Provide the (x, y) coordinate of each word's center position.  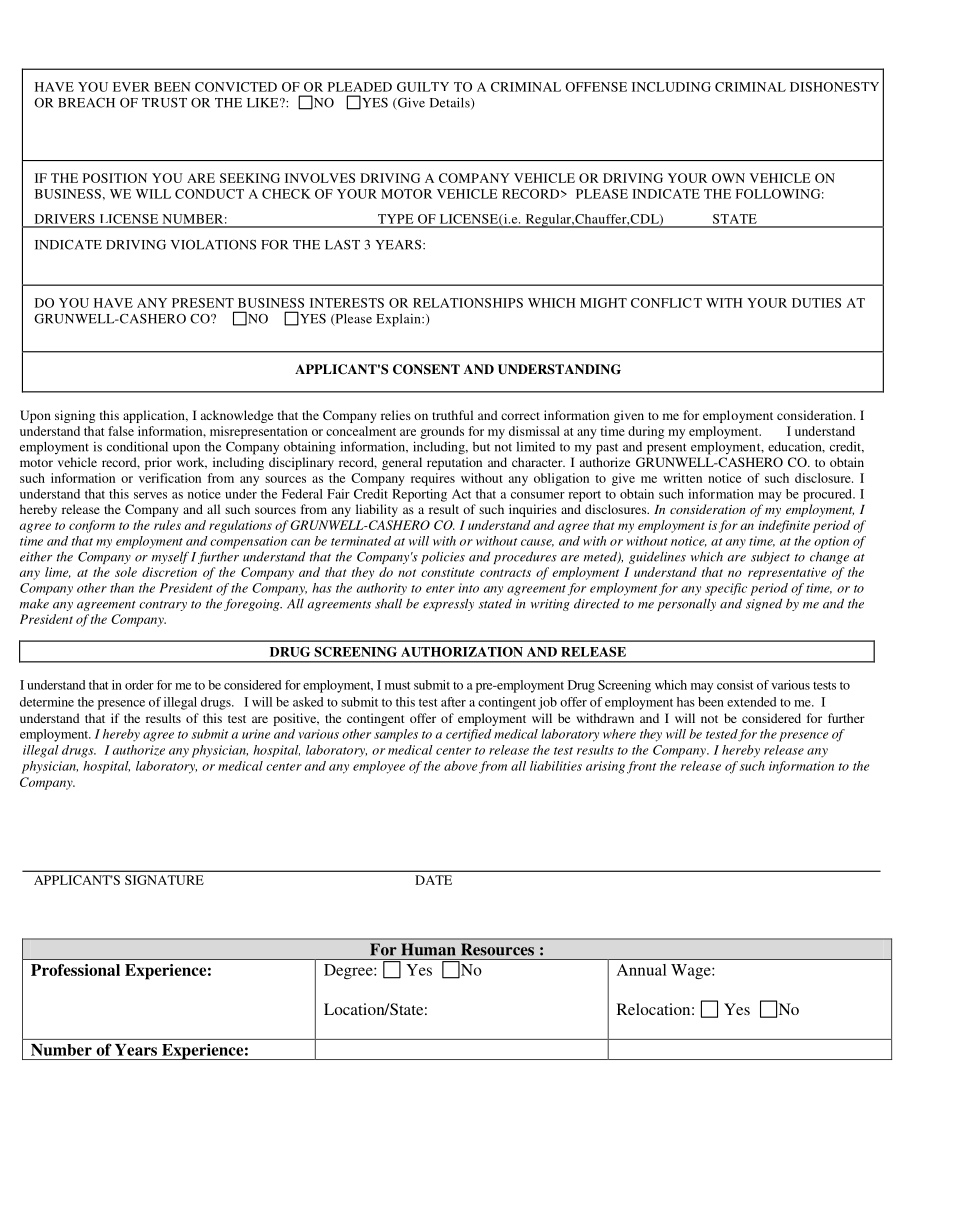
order (139, 685)
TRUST (164, 103)
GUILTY (423, 87)
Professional (75, 970)
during (646, 432)
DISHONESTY (834, 87)
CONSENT (426, 369)
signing (75, 416)
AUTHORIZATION (462, 652)
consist (735, 685)
